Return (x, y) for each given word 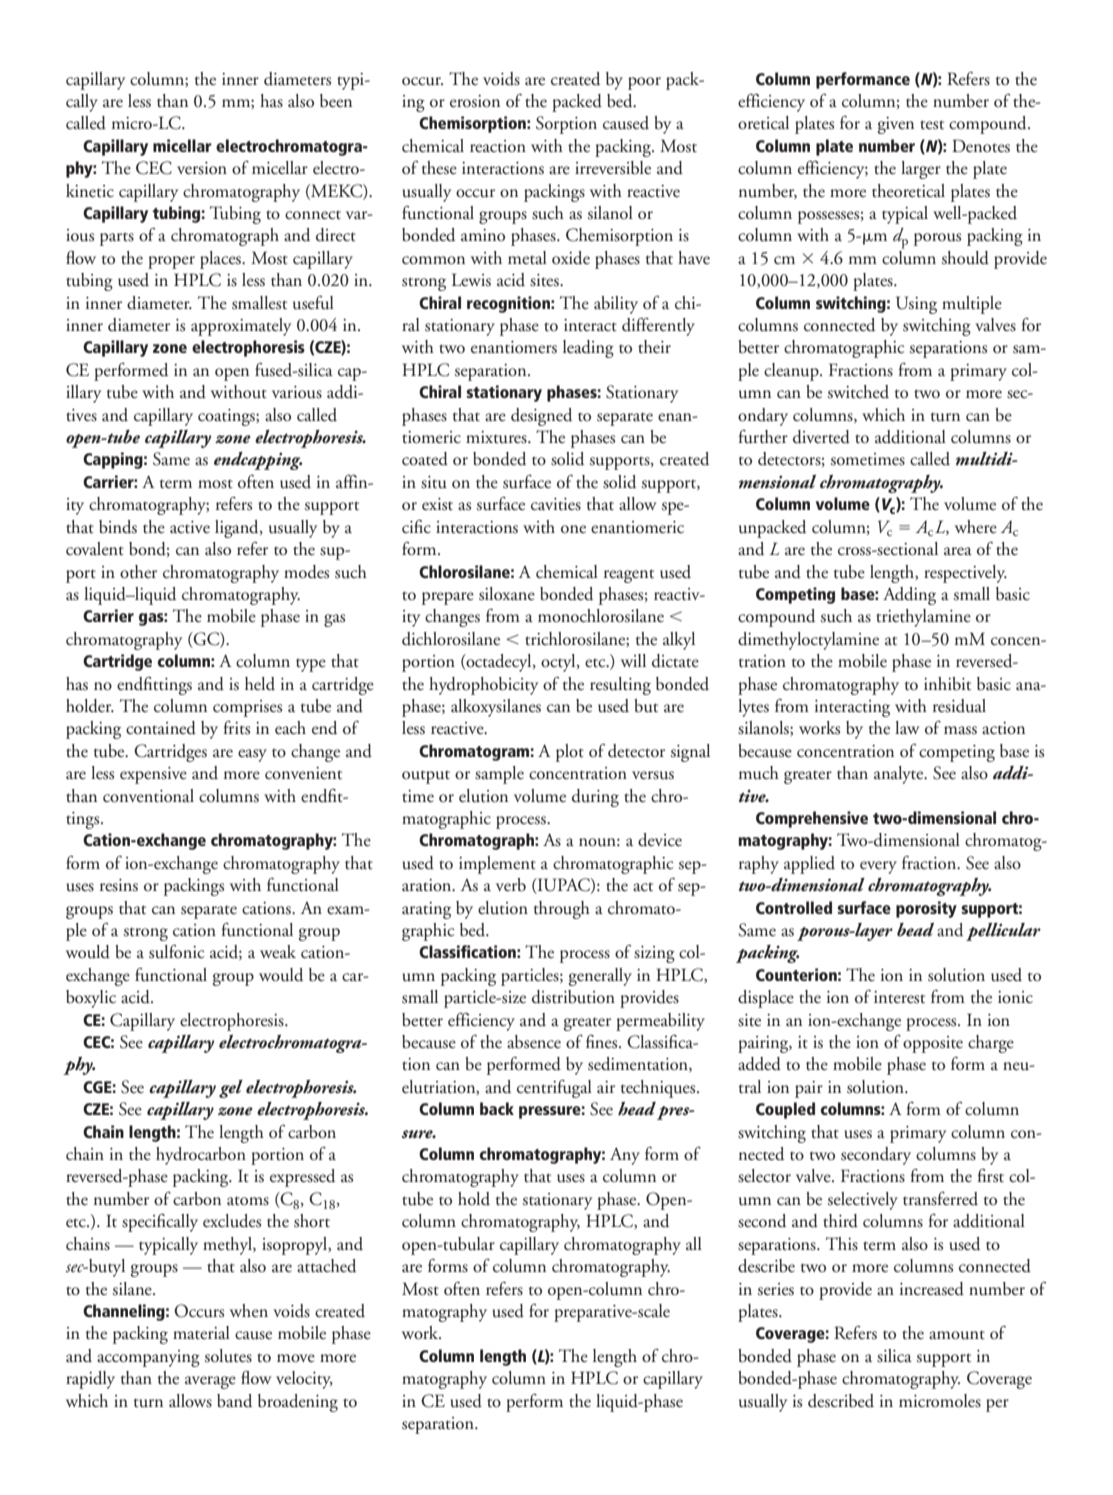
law (907, 727)
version (202, 168)
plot (570, 753)
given (896, 125)
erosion (475, 101)
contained (161, 728)
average (210, 1382)
